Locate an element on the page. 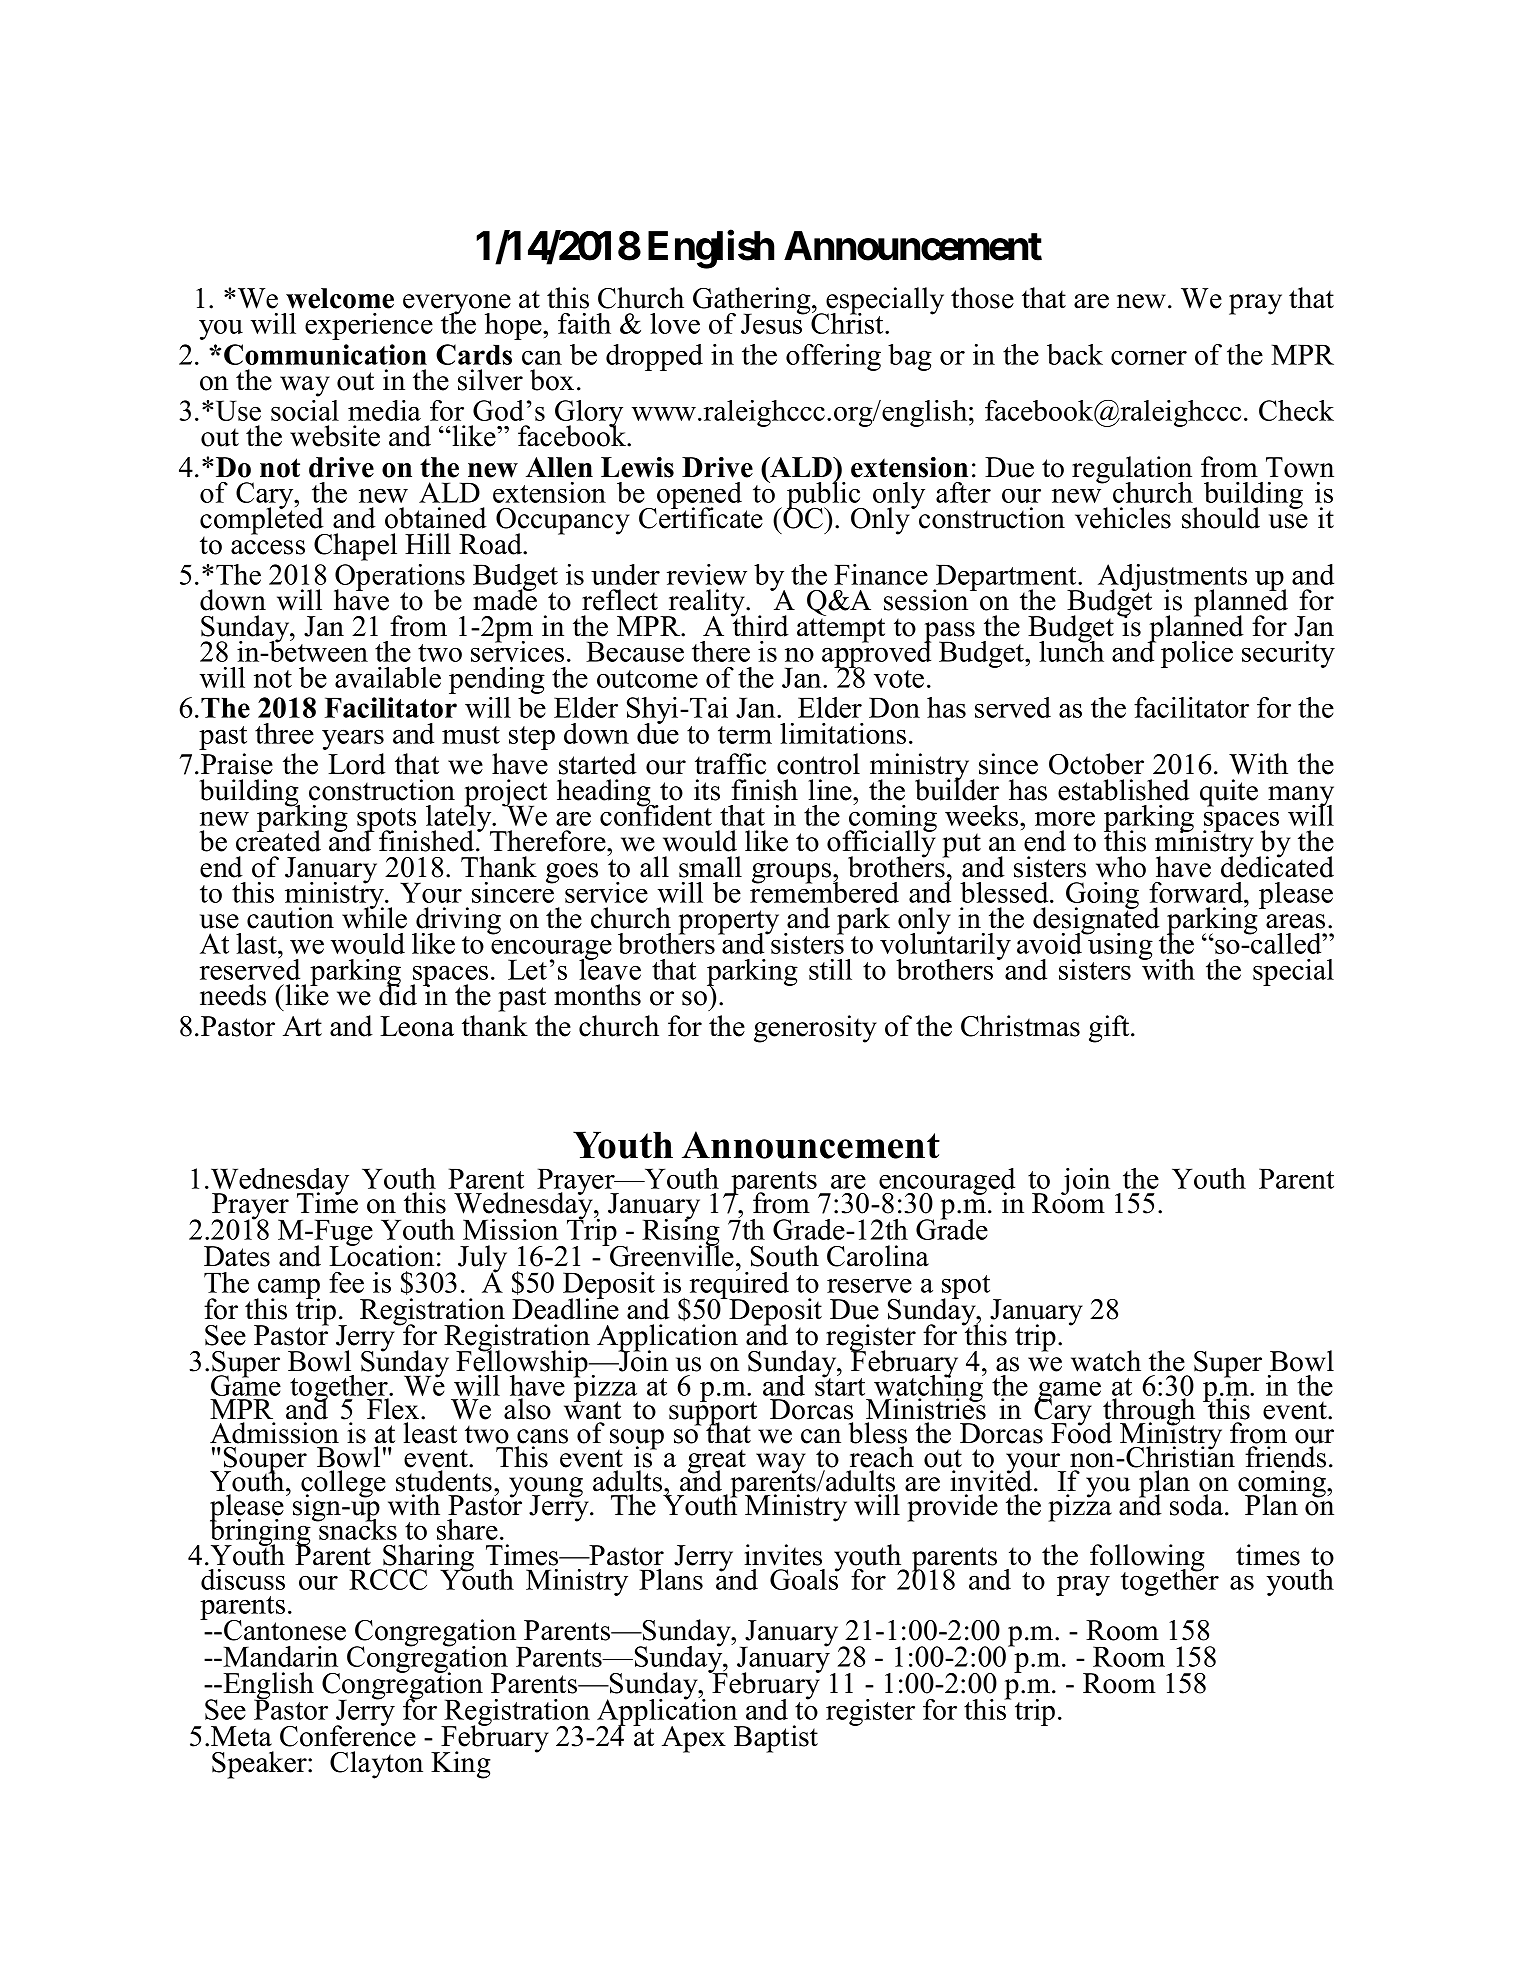  gift is located at coordinates (1110, 1029).
